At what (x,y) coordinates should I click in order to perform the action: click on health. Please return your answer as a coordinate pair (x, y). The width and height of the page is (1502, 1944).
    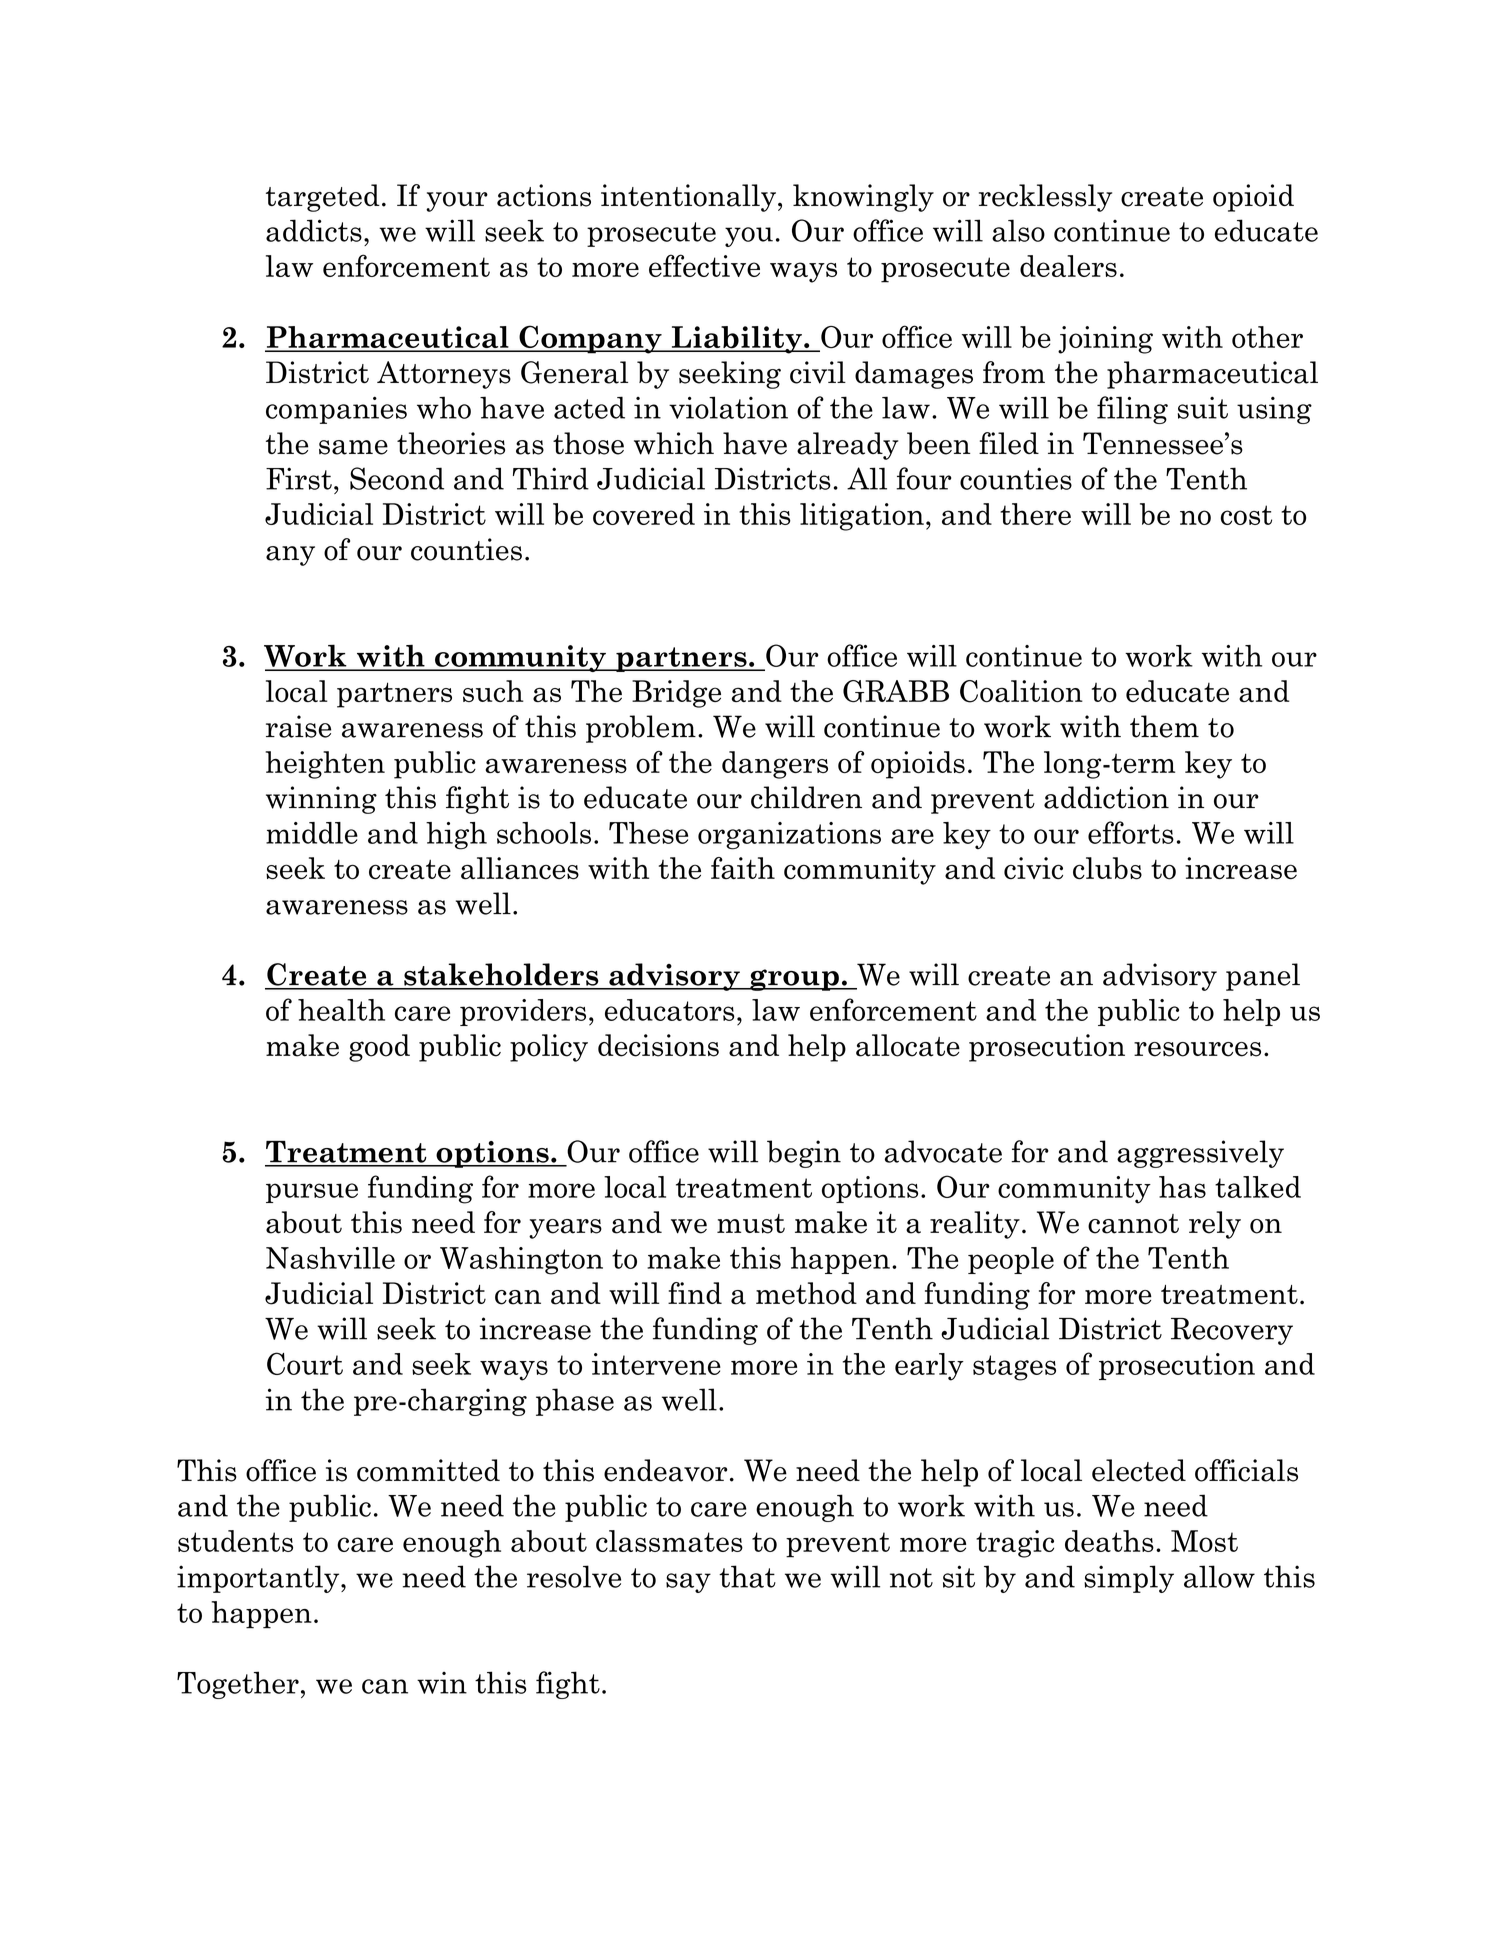
    Looking at the image, I should click on (341, 1010).
